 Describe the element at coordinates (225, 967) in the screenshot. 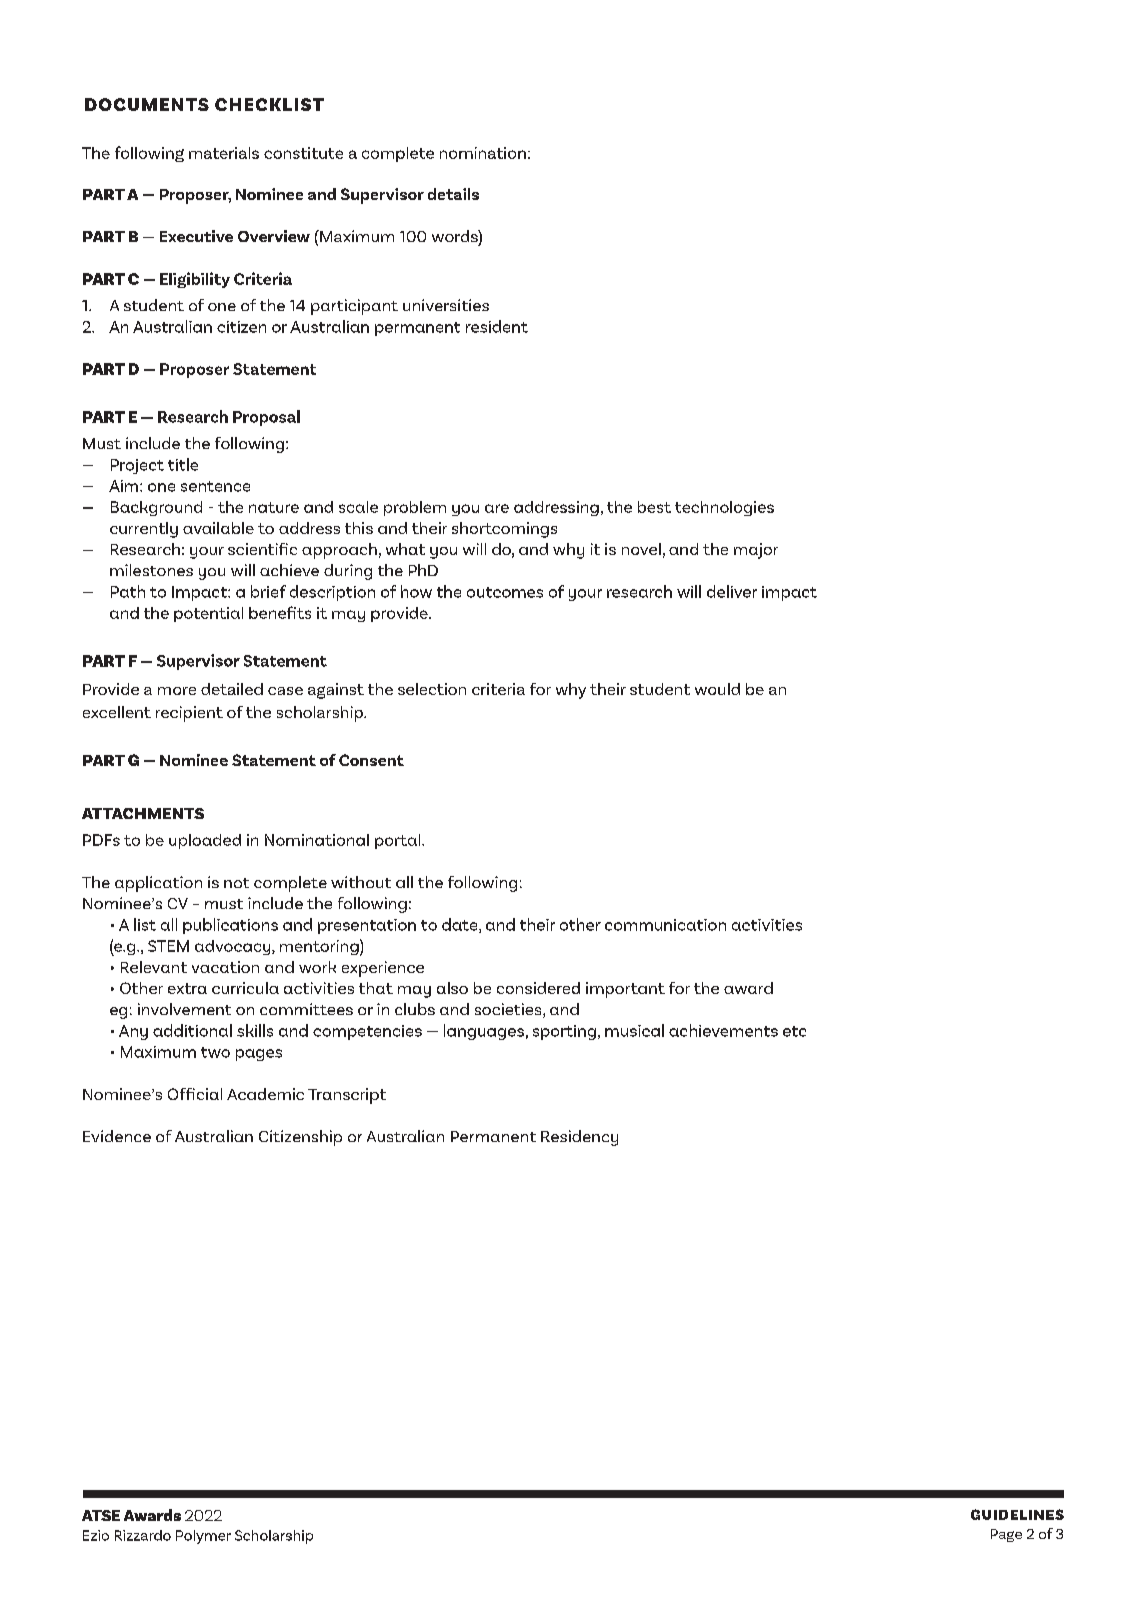

I see `vacation` at that location.
